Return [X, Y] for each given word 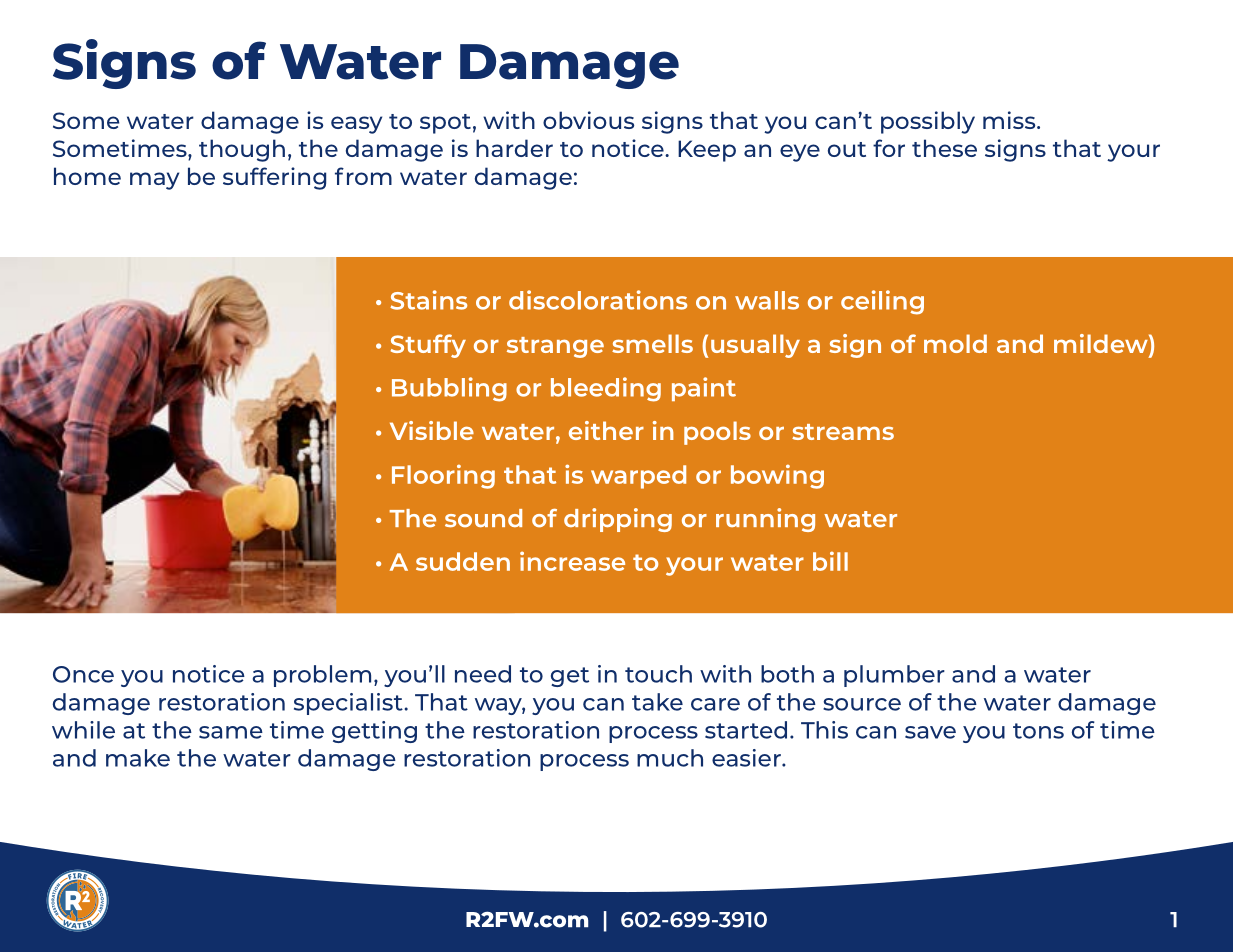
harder [514, 148]
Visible [432, 430]
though [242, 150]
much [670, 758]
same [231, 732]
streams [843, 432]
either [606, 430]
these [944, 148]
